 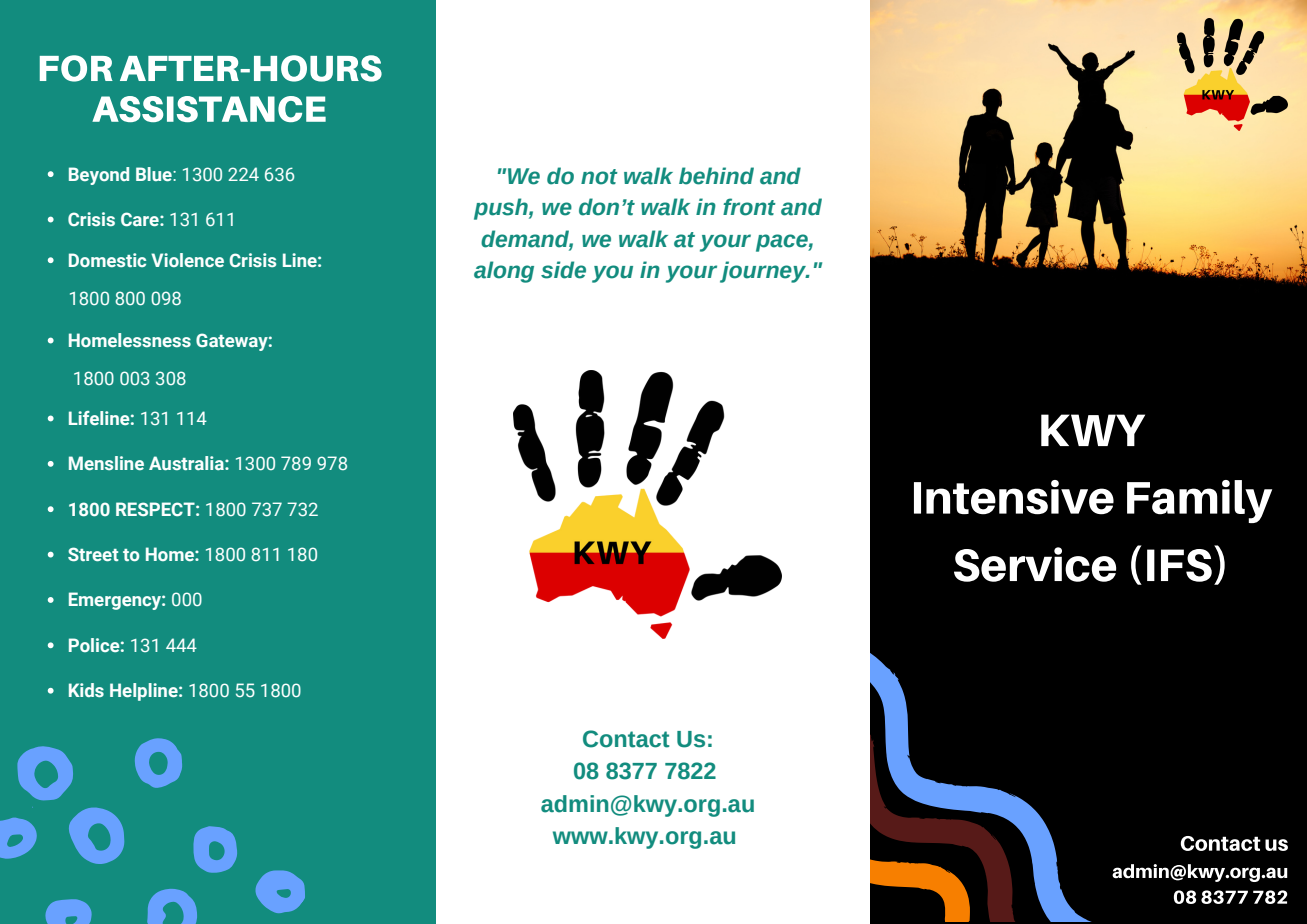 I want to click on Violence, so click(x=187, y=260).
